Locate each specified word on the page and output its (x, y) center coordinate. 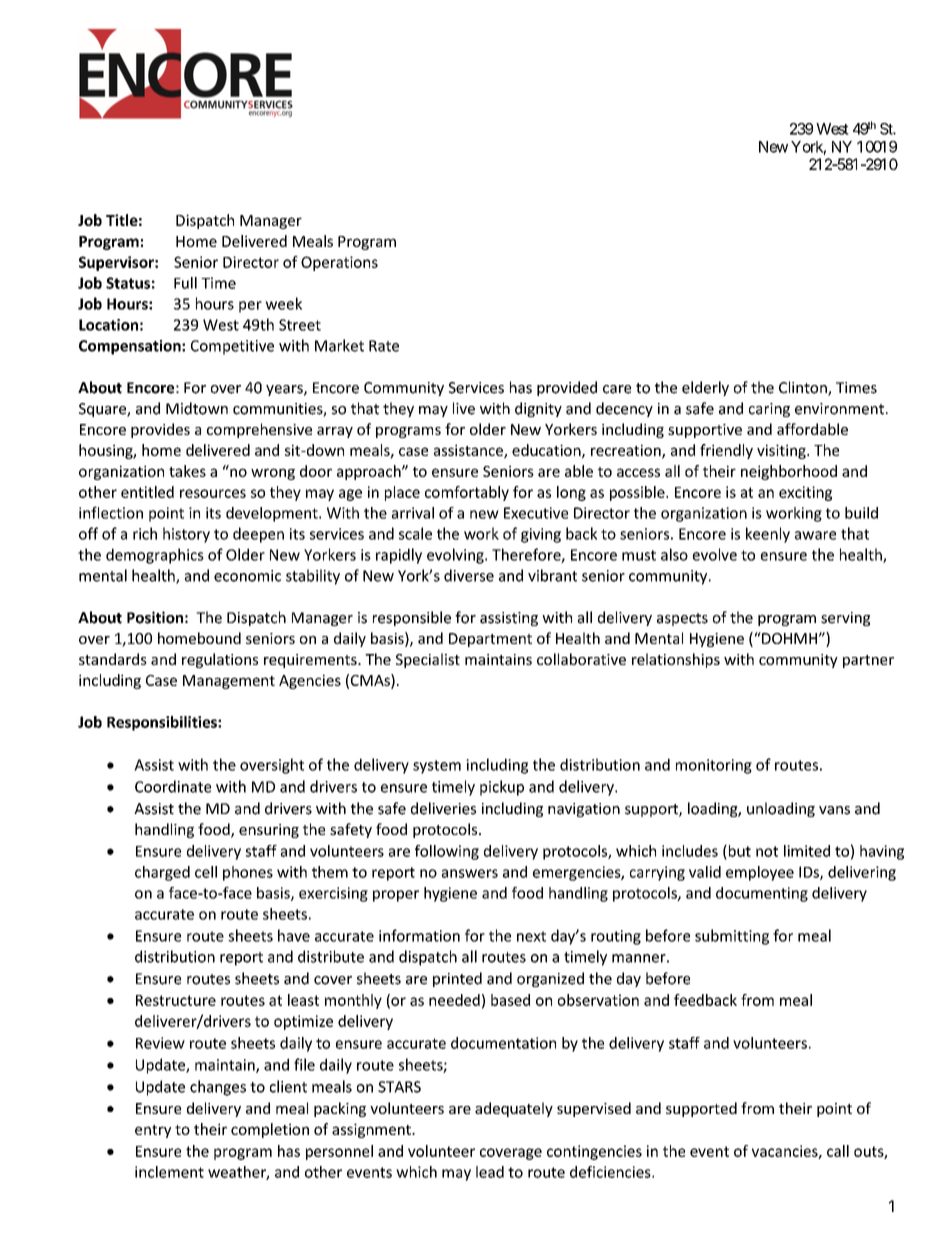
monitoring (714, 766)
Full (185, 283)
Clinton (804, 388)
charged (162, 873)
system (437, 767)
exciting (805, 493)
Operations (339, 263)
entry (153, 1131)
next (531, 936)
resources (213, 493)
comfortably (467, 493)
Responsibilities (163, 723)
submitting (732, 937)
